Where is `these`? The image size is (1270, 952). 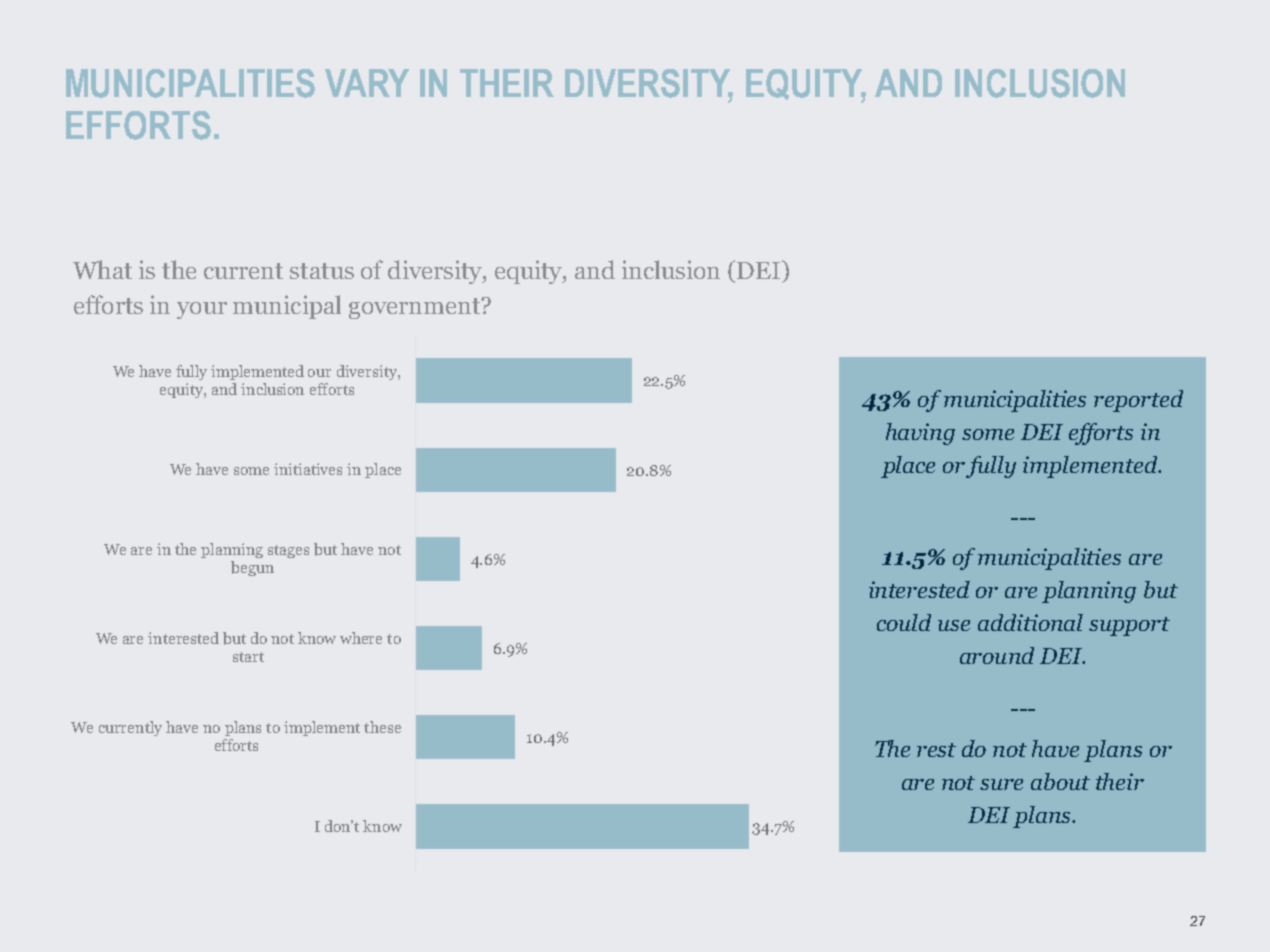
these is located at coordinates (382, 727).
